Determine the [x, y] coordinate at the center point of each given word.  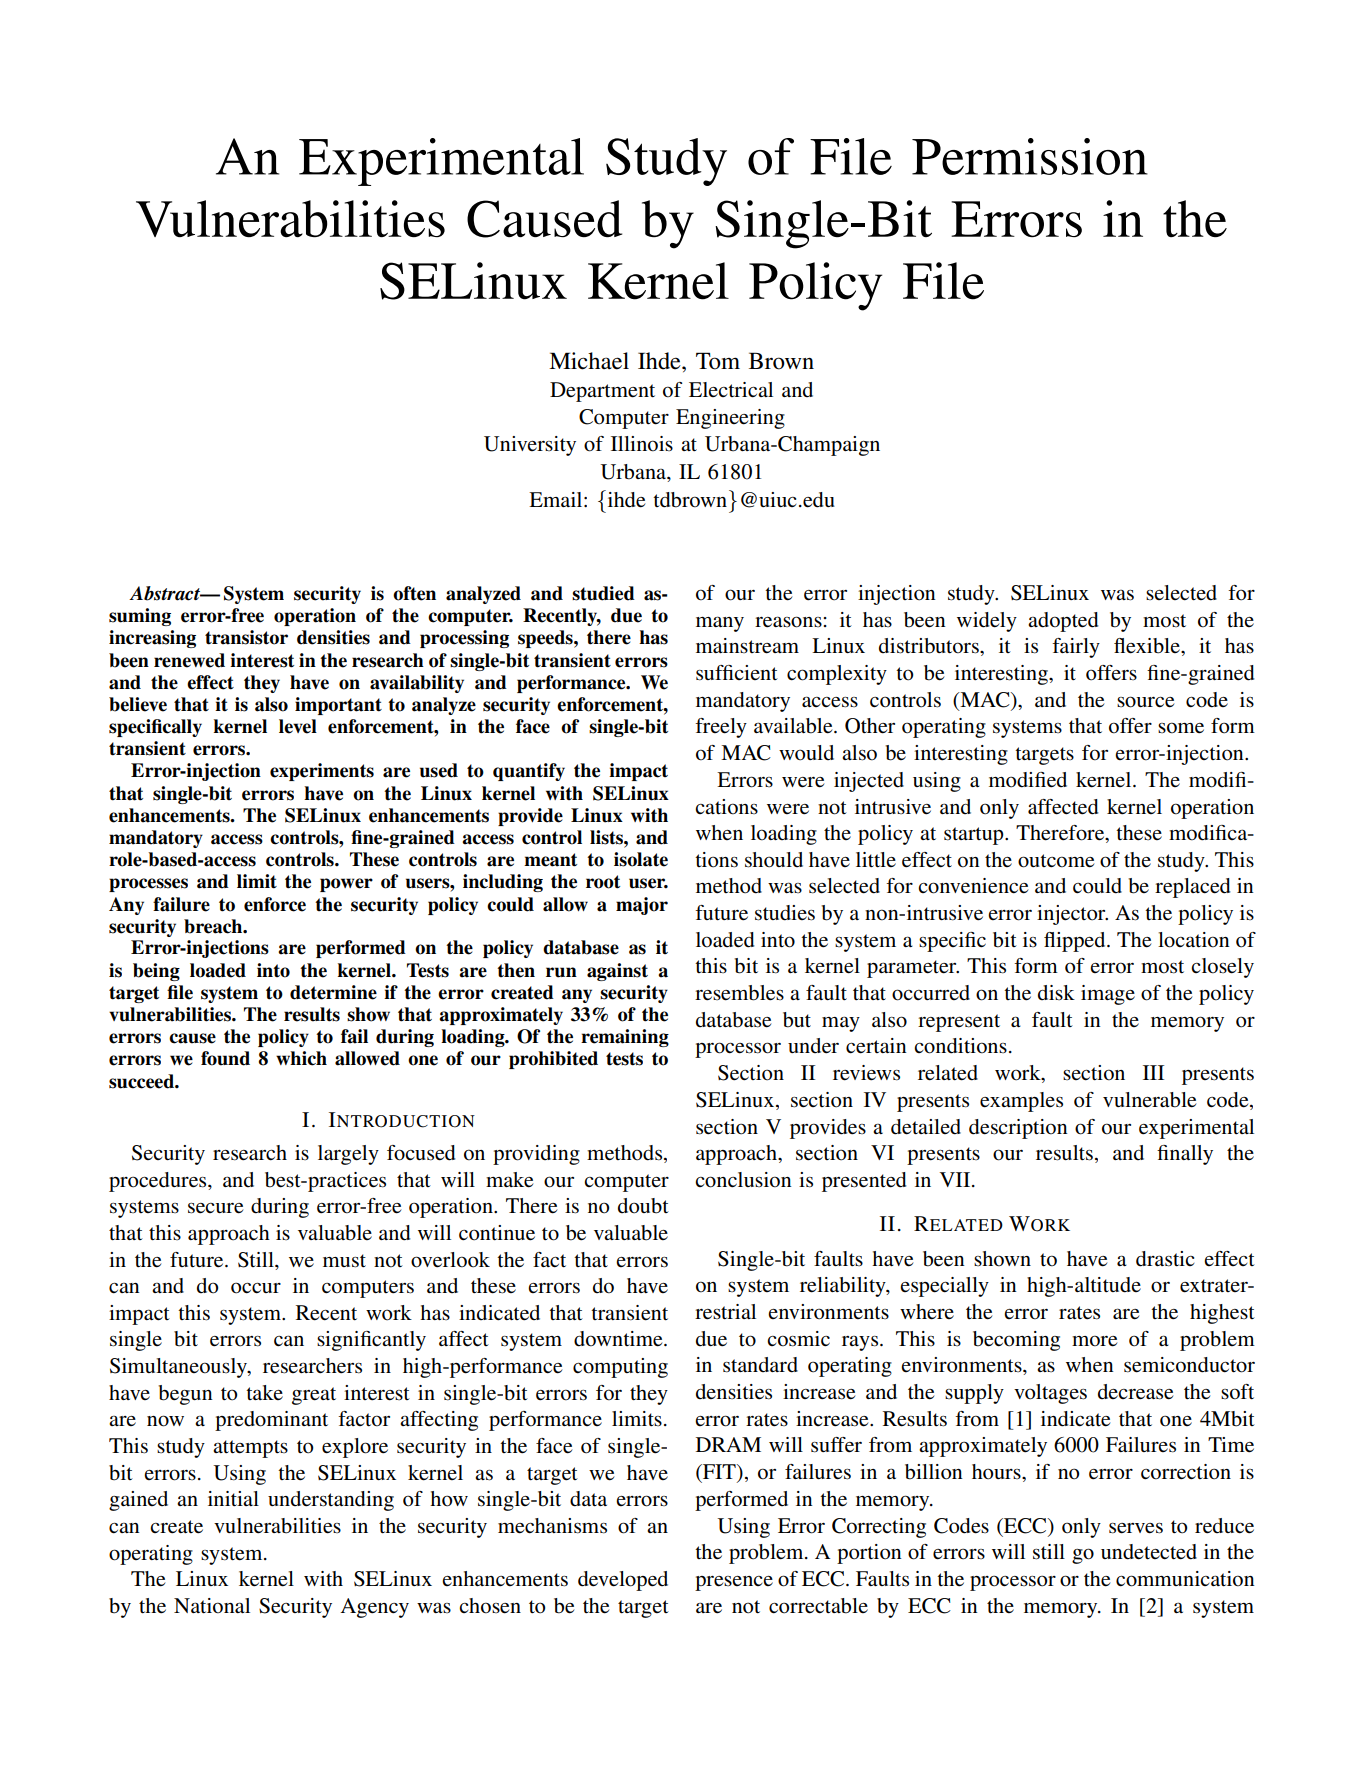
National [212, 1606]
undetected [1149, 1552]
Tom [718, 361]
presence [734, 1583]
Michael [589, 361]
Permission [1030, 156]
